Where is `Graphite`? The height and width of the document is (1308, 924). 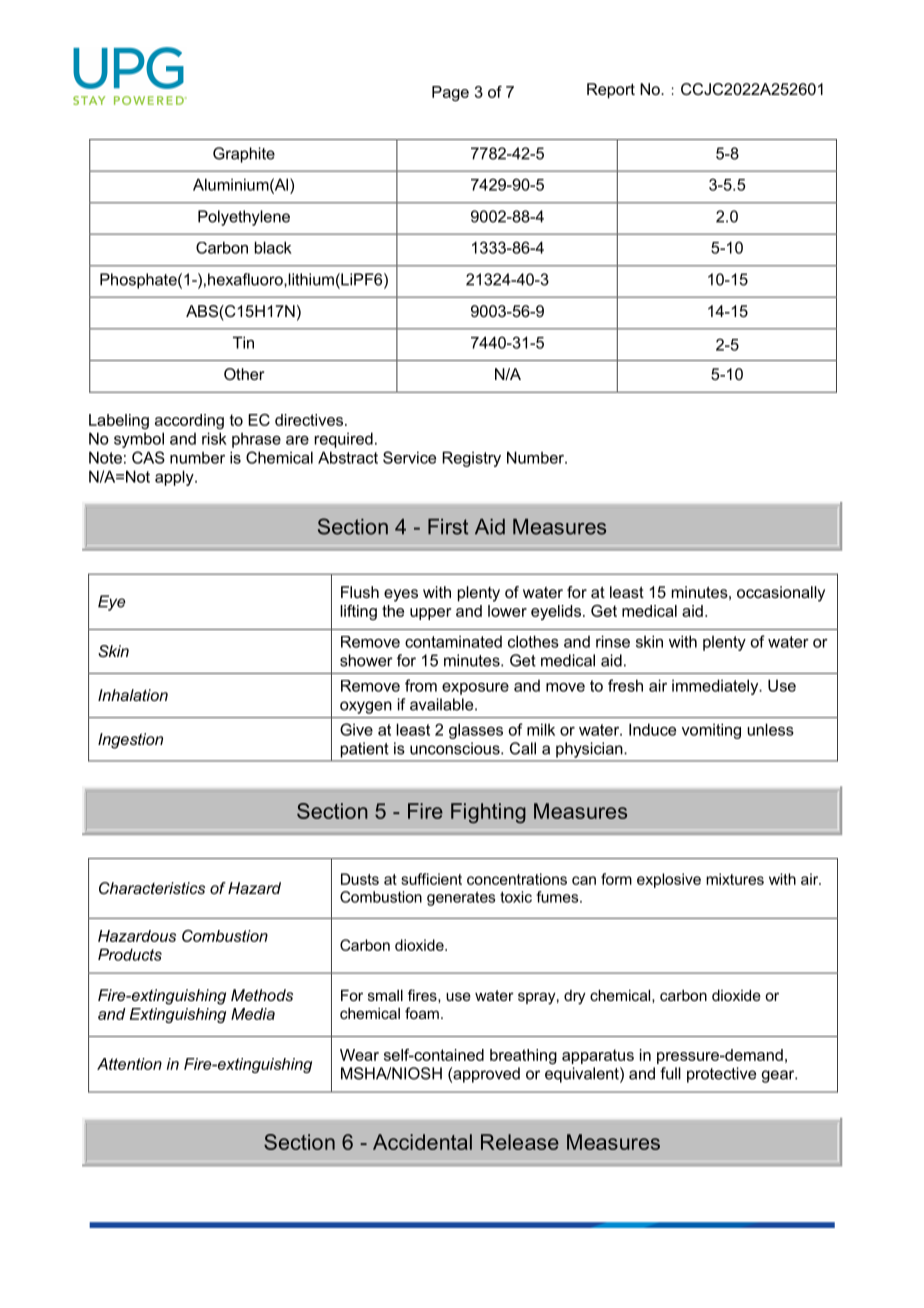
Graphite is located at coordinates (244, 155).
